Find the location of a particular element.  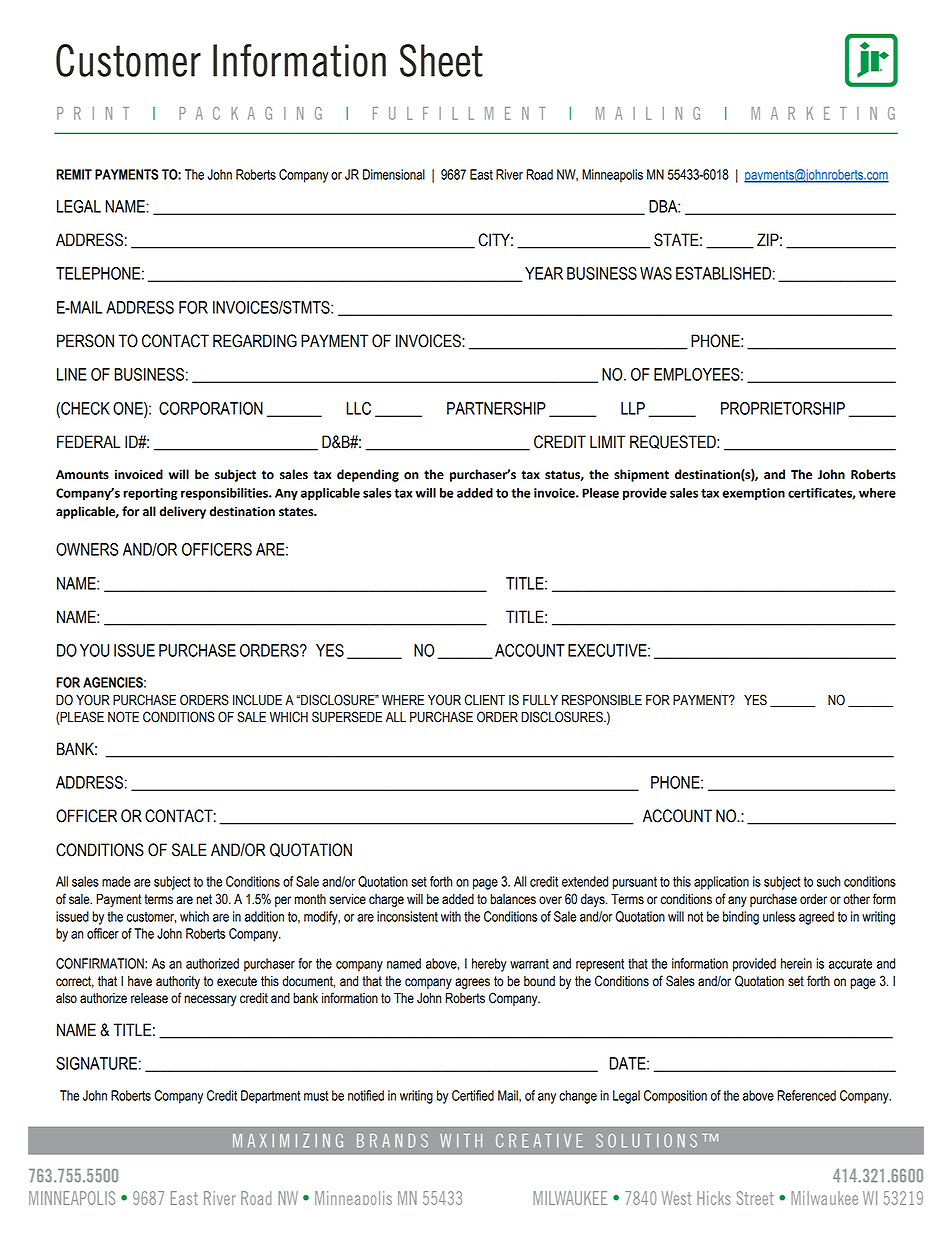

East is located at coordinates (481, 174).
